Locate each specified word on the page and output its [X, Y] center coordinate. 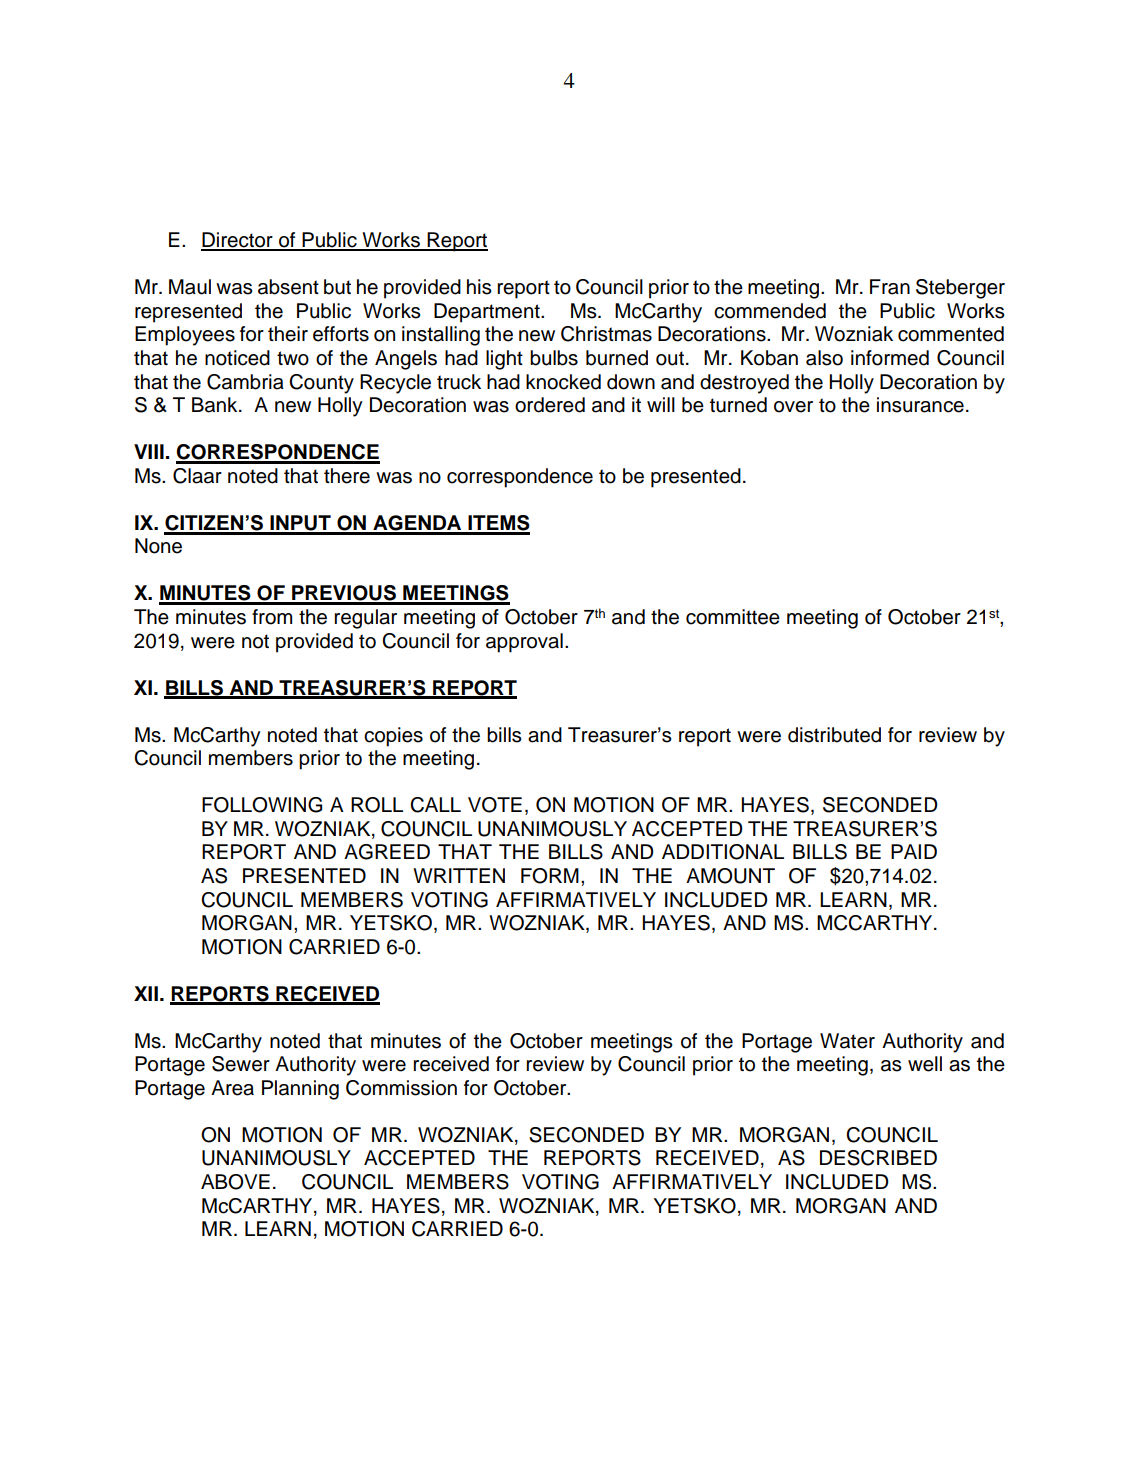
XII [146, 993]
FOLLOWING [262, 805]
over [793, 407]
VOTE [495, 805]
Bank [216, 405]
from [272, 617]
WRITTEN [459, 875]
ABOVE [235, 1182]
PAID [914, 851]
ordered [550, 405]
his [479, 287]
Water [847, 1041]
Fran [890, 287]
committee [733, 617]
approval [524, 643]
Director [238, 241]
